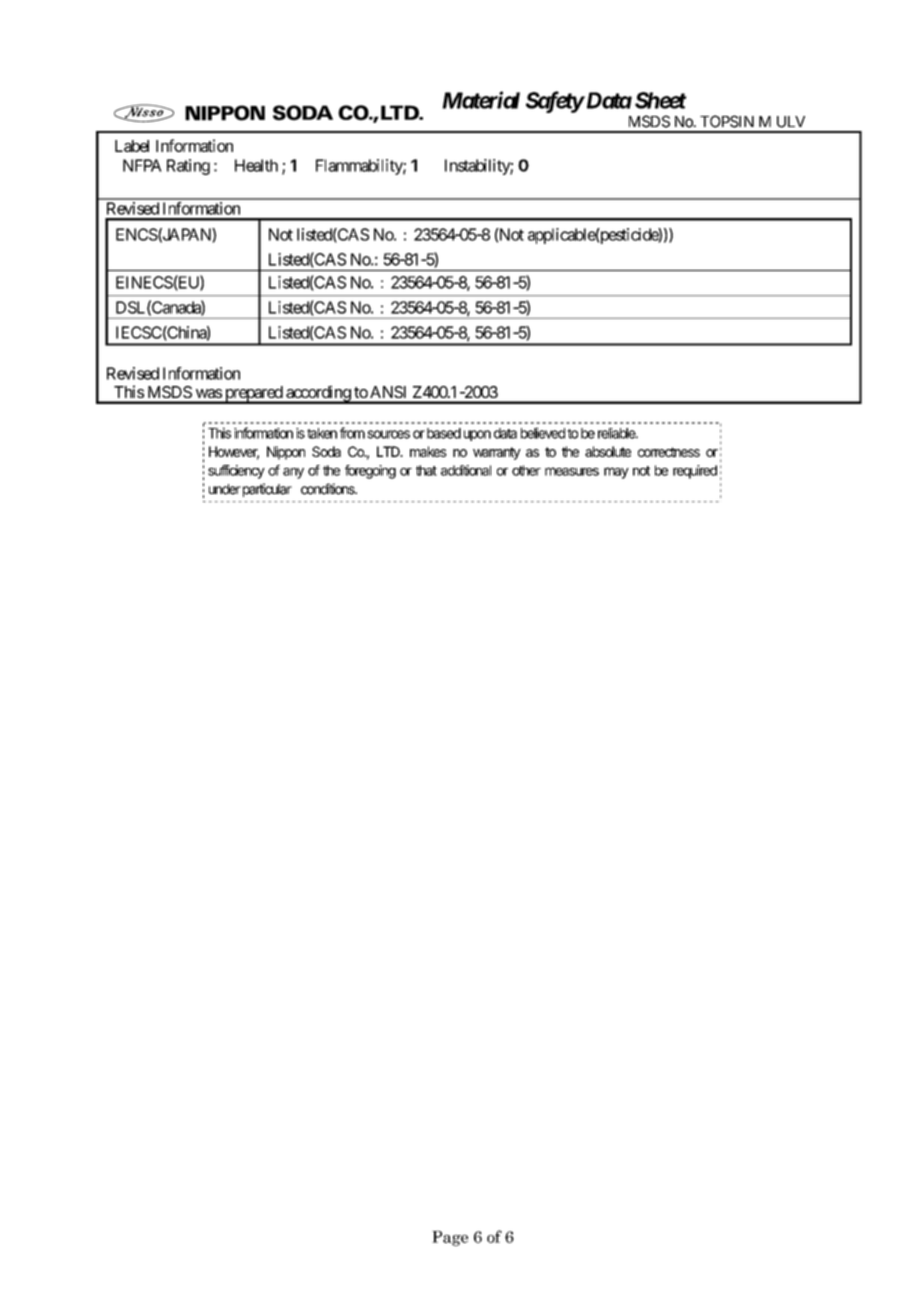 The height and width of the image is (1308, 924). What do you see at coordinates (329, 489) in the image?
I see `conditions` at bounding box center [329, 489].
